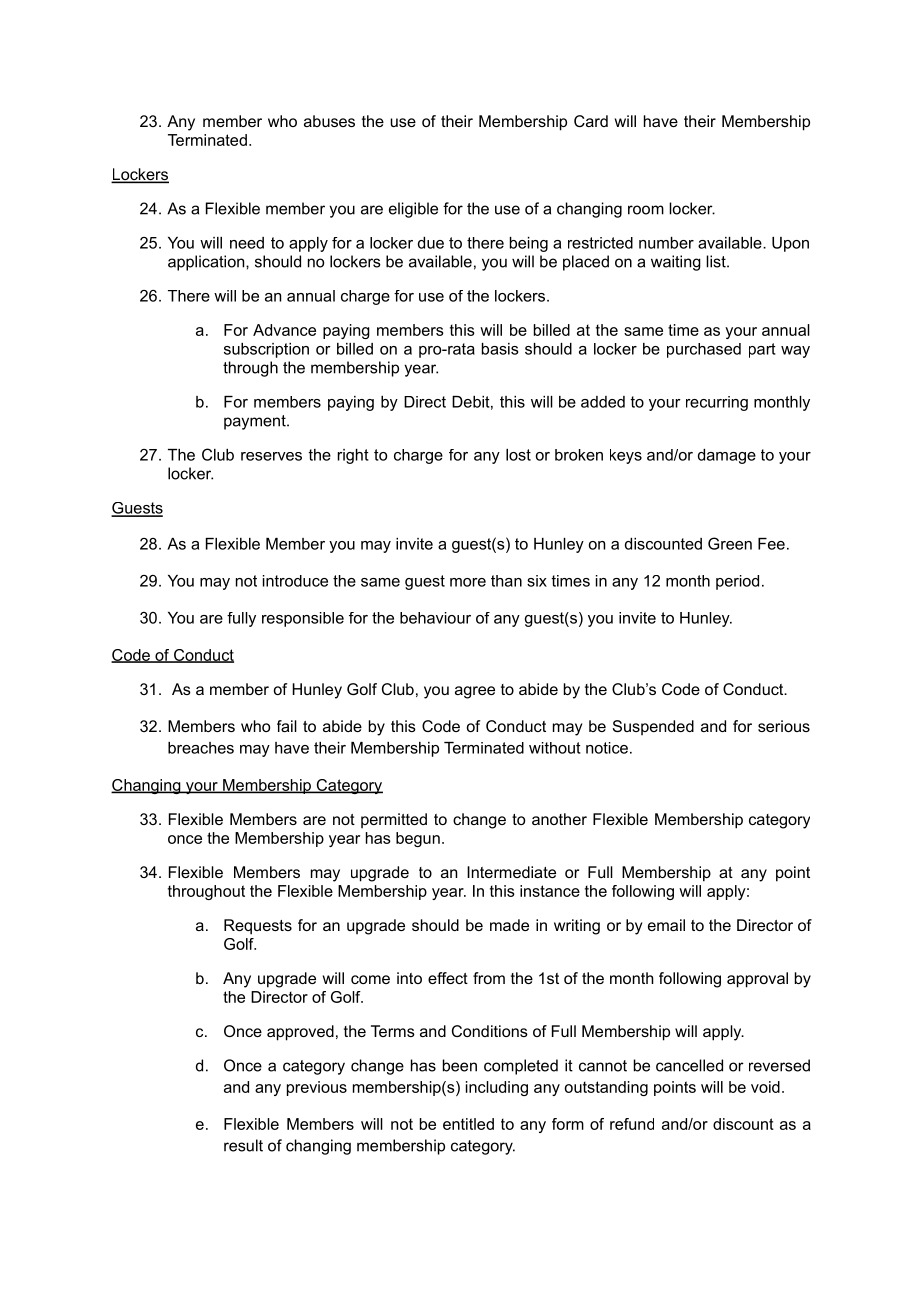 This screenshot has width=924, height=1307. I want to click on Card, so click(591, 121).
